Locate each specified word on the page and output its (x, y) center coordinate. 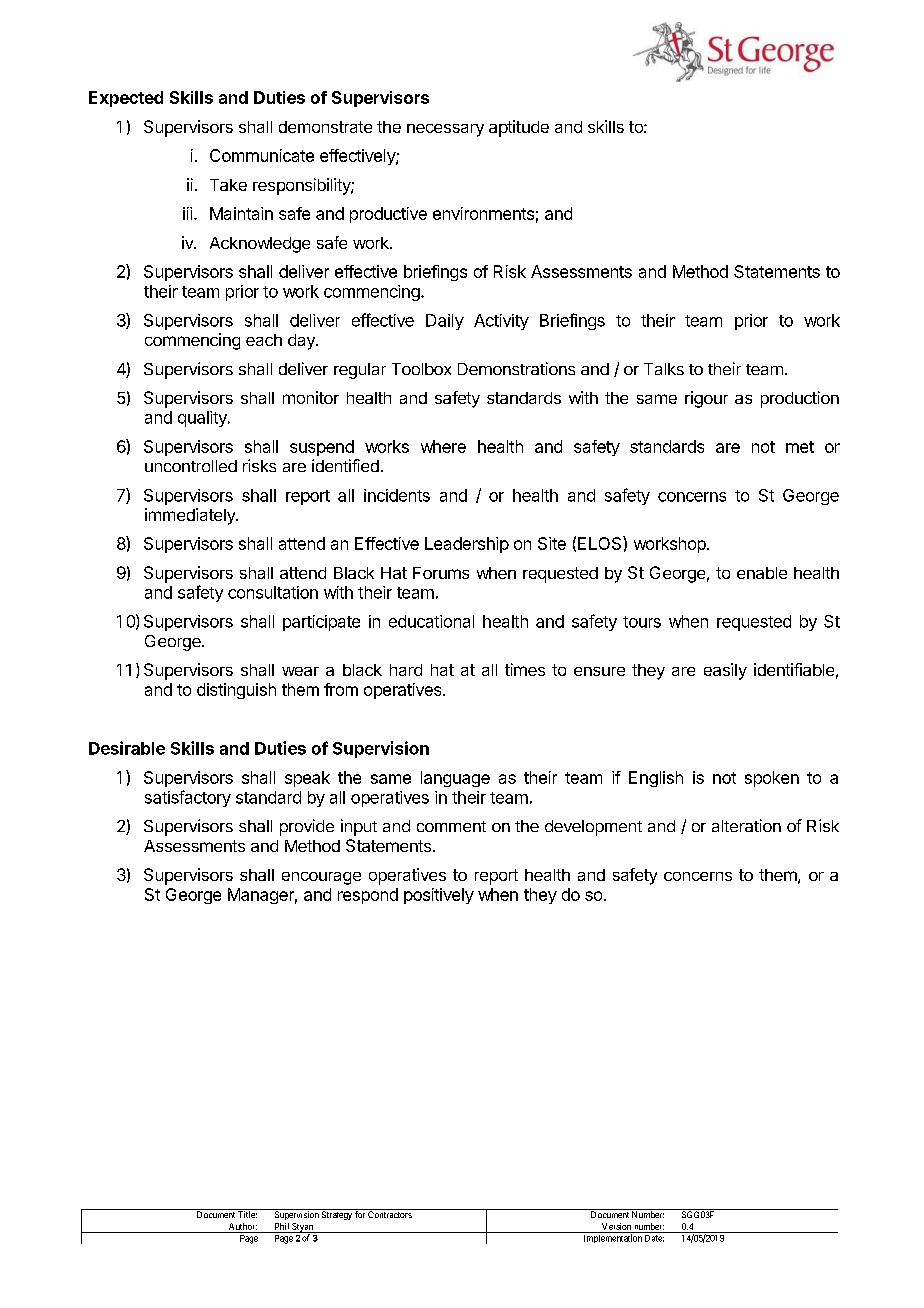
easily (725, 671)
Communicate (262, 155)
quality (203, 419)
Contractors (390, 1214)
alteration (746, 825)
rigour (706, 399)
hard (406, 670)
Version (616, 1226)
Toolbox (421, 369)
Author (243, 1226)
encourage (321, 878)
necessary (445, 130)
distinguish (236, 691)
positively (439, 896)
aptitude (519, 128)
